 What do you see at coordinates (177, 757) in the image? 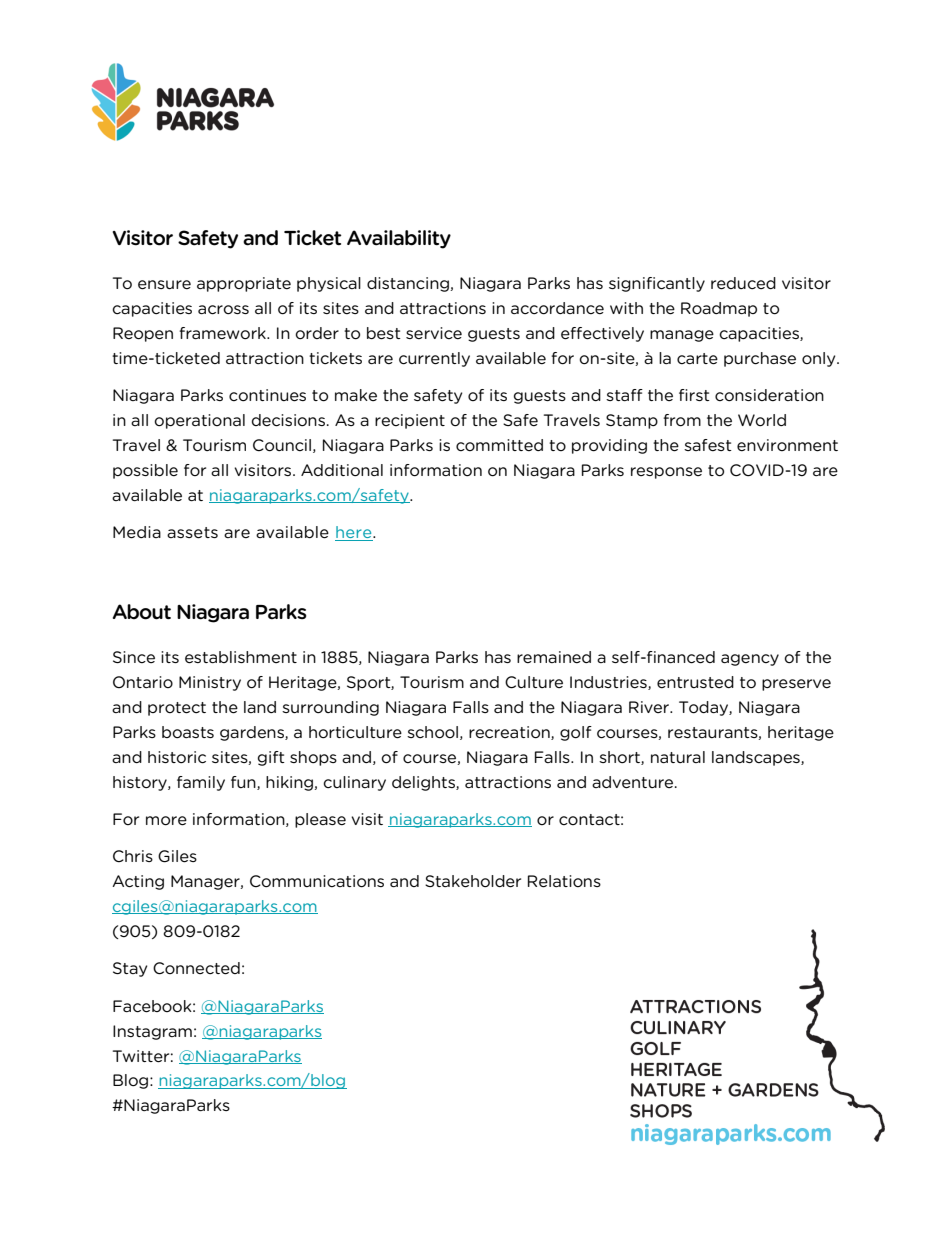
I see `historic` at bounding box center [177, 757].
